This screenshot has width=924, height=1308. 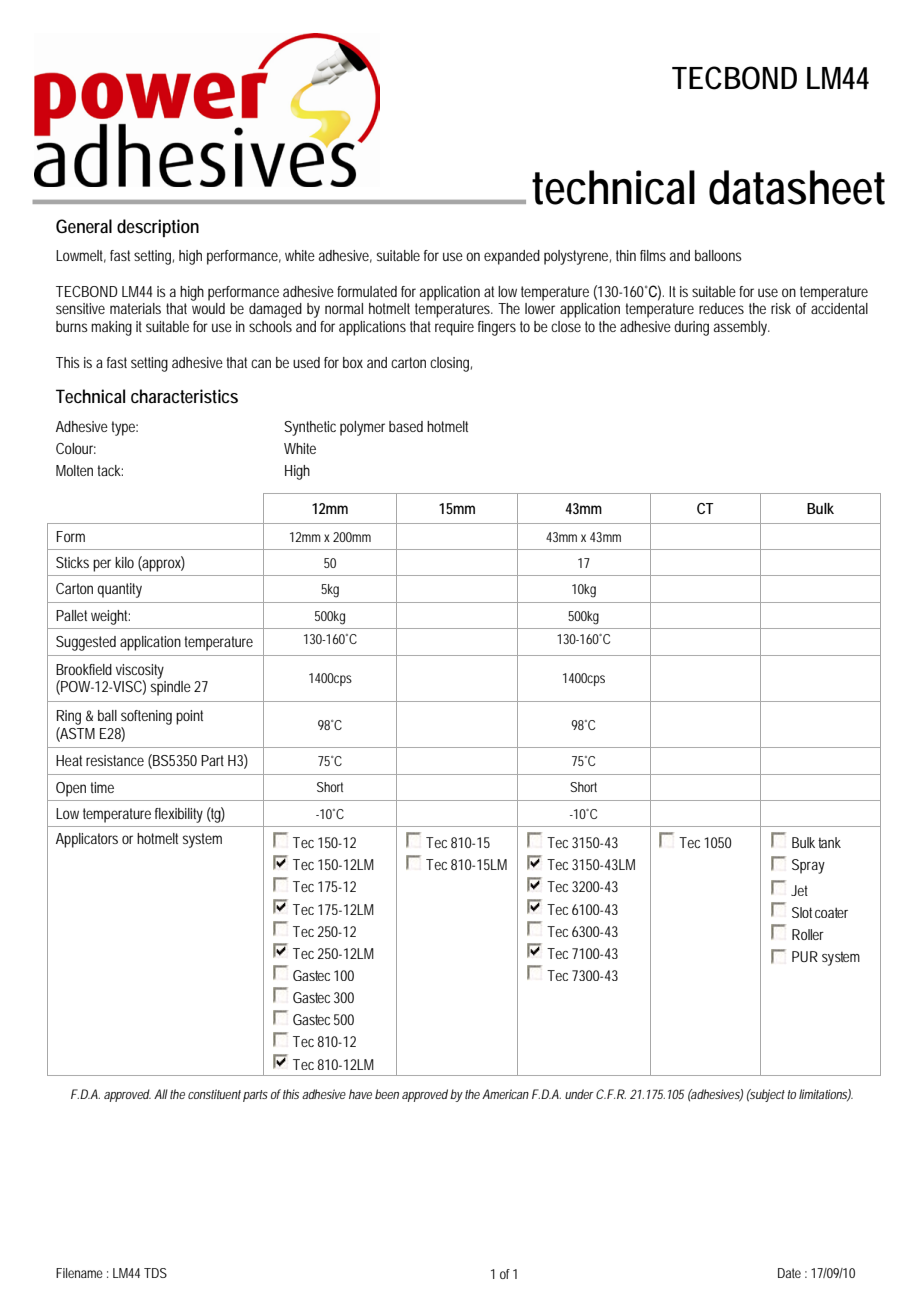 What do you see at coordinates (742, 328) in the screenshot?
I see `assembly` at bounding box center [742, 328].
